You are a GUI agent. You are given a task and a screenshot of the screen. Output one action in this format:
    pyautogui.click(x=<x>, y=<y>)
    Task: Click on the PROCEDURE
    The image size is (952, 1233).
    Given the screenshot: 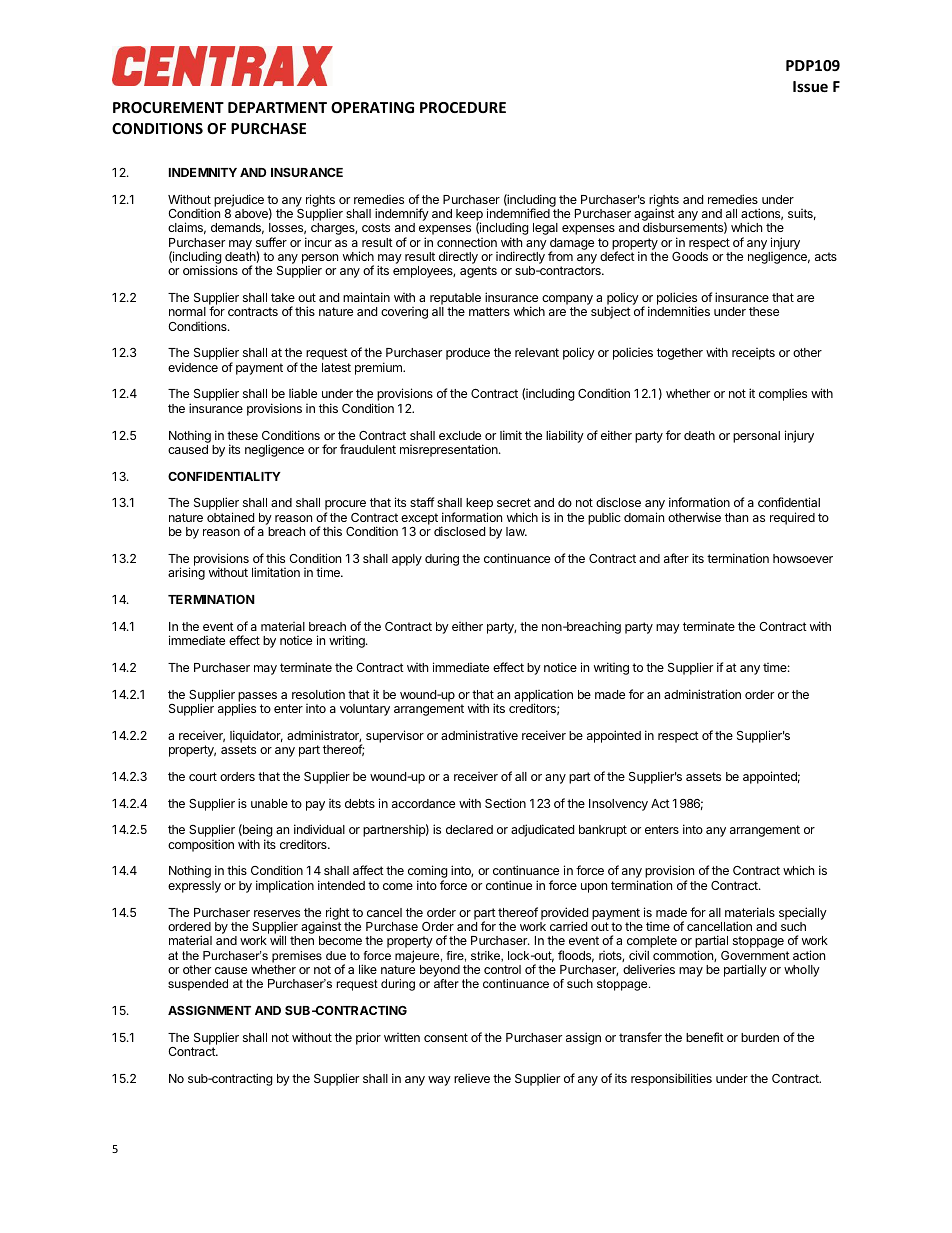 What is the action you would take?
    pyautogui.click(x=463, y=107)
